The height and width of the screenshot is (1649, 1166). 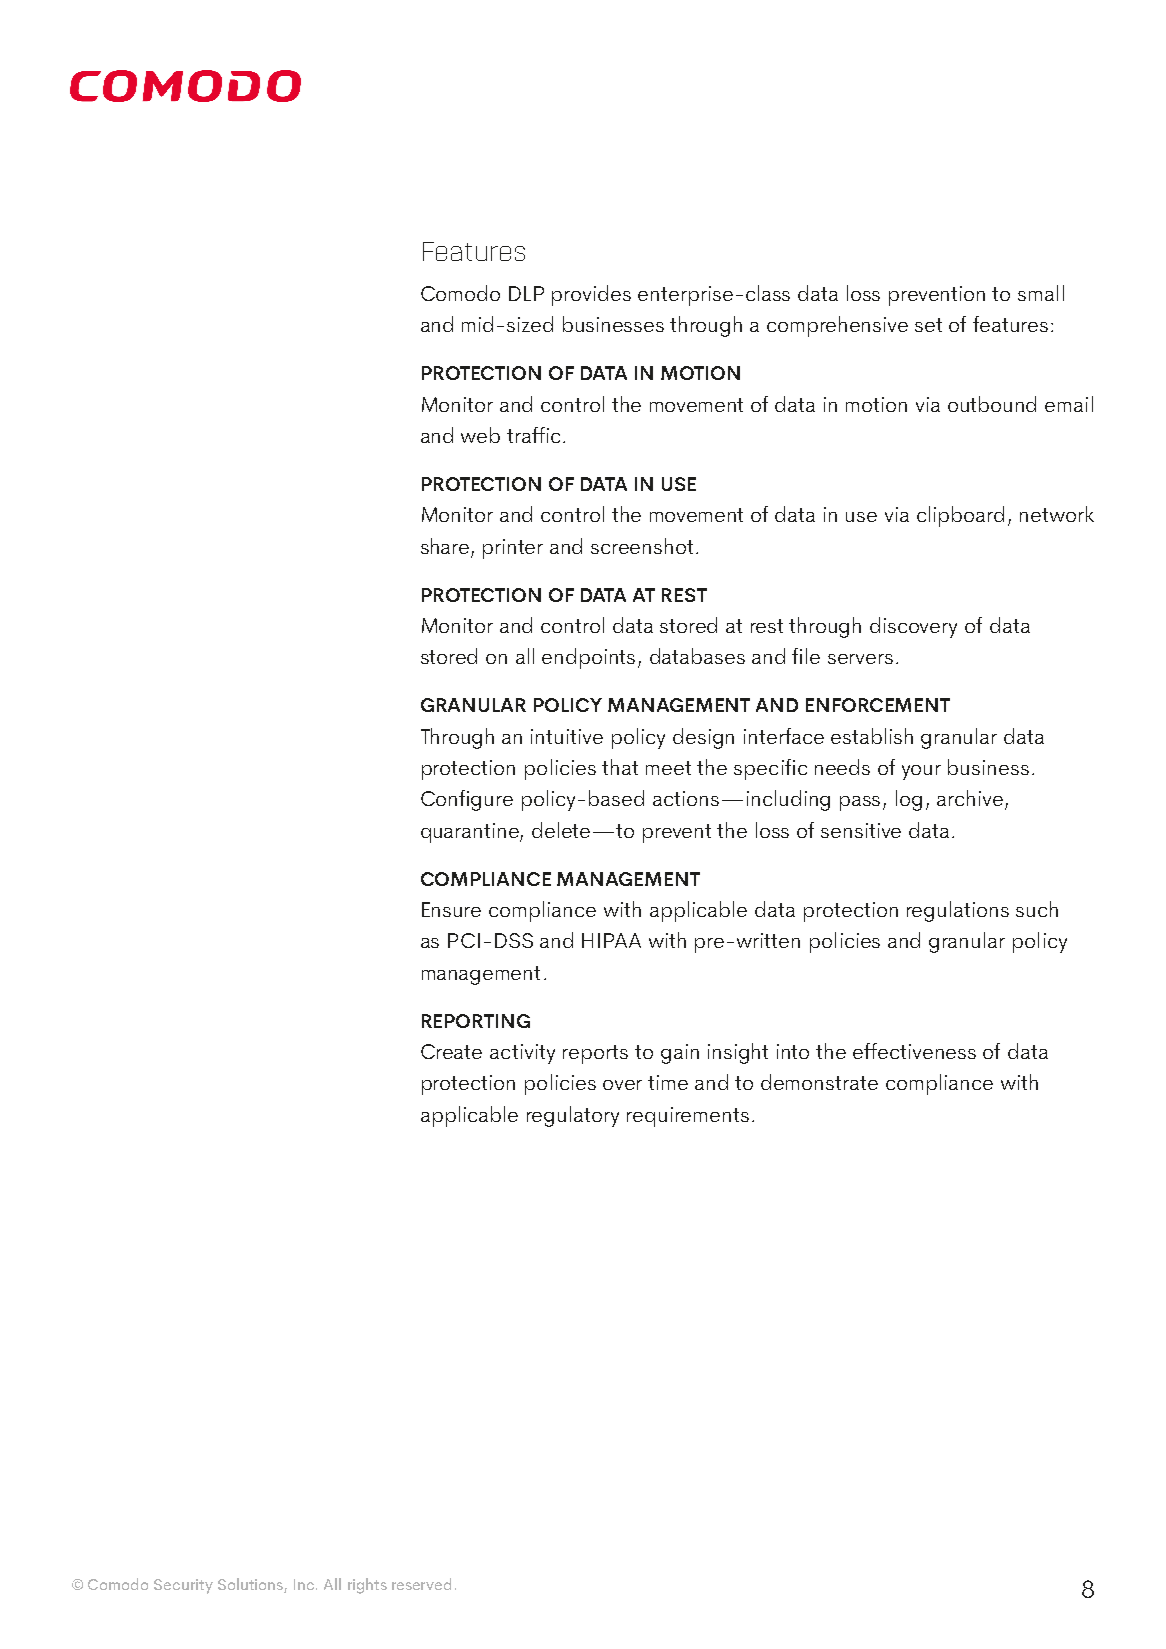 What do you see at coordinates (445, 546) in the screenshot?
I see `share` at bounding box center [445, 546].
